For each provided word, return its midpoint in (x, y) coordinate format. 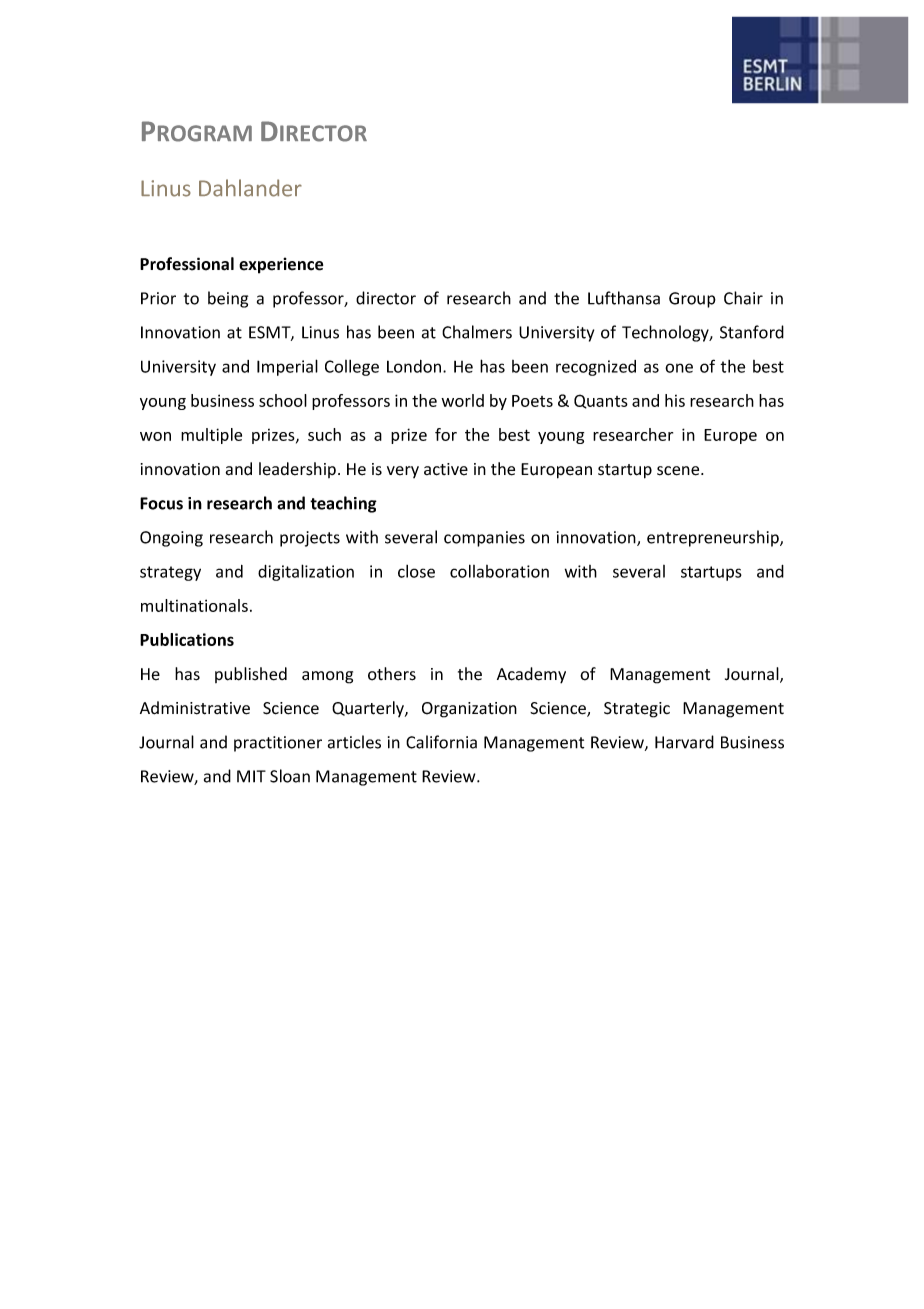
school (283, 400)
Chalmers (477, 332)
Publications (187, 639)
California (441, 742)
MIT (251, 776)
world (462, 400)
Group (692, 300)
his (675, 400)
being (228, 299)
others (392, 674)
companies (484, 539)
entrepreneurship (714, 538)
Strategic (637, 710)
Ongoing (171, 539)
